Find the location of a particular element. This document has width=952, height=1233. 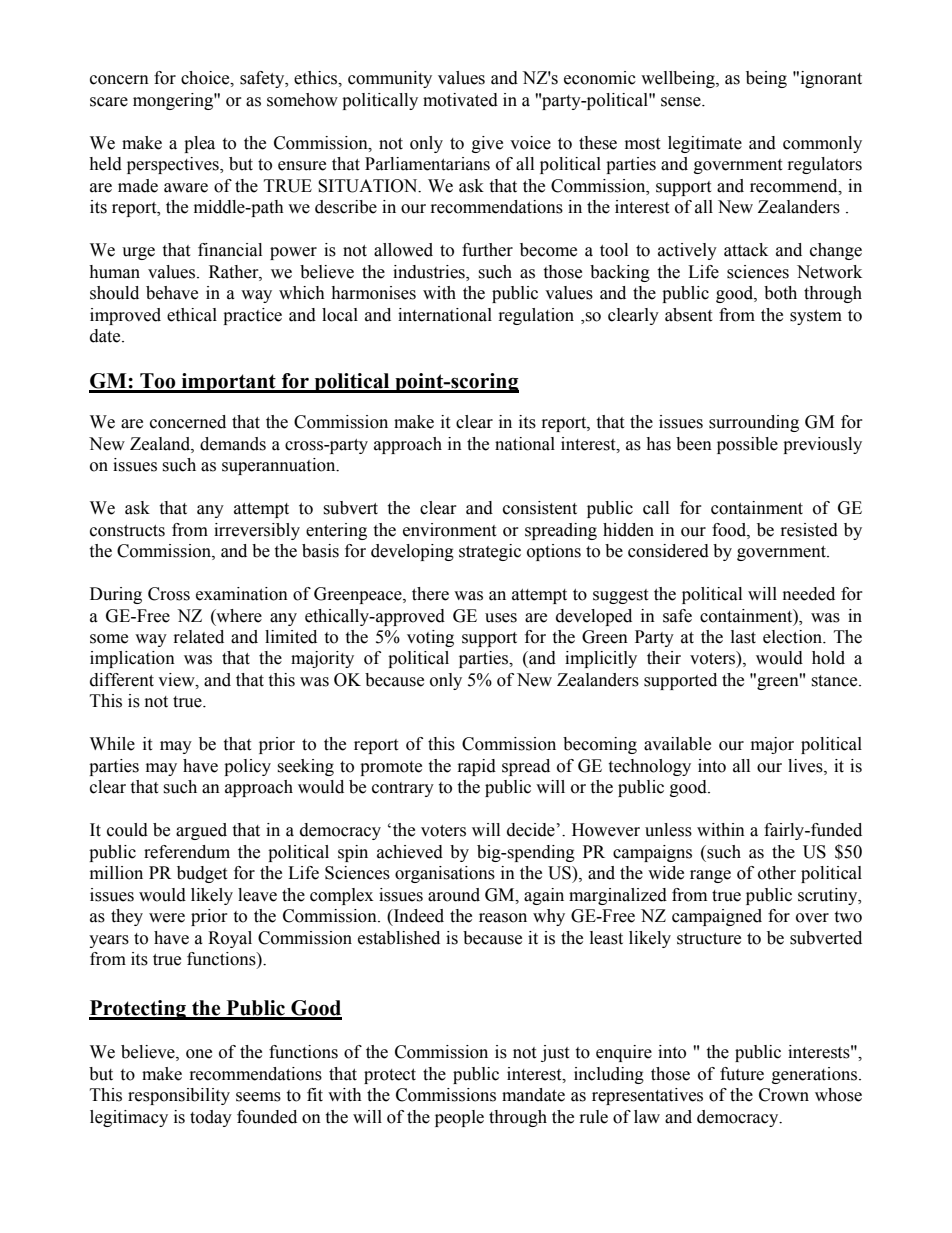

last is located at coordinates (743, 637).
